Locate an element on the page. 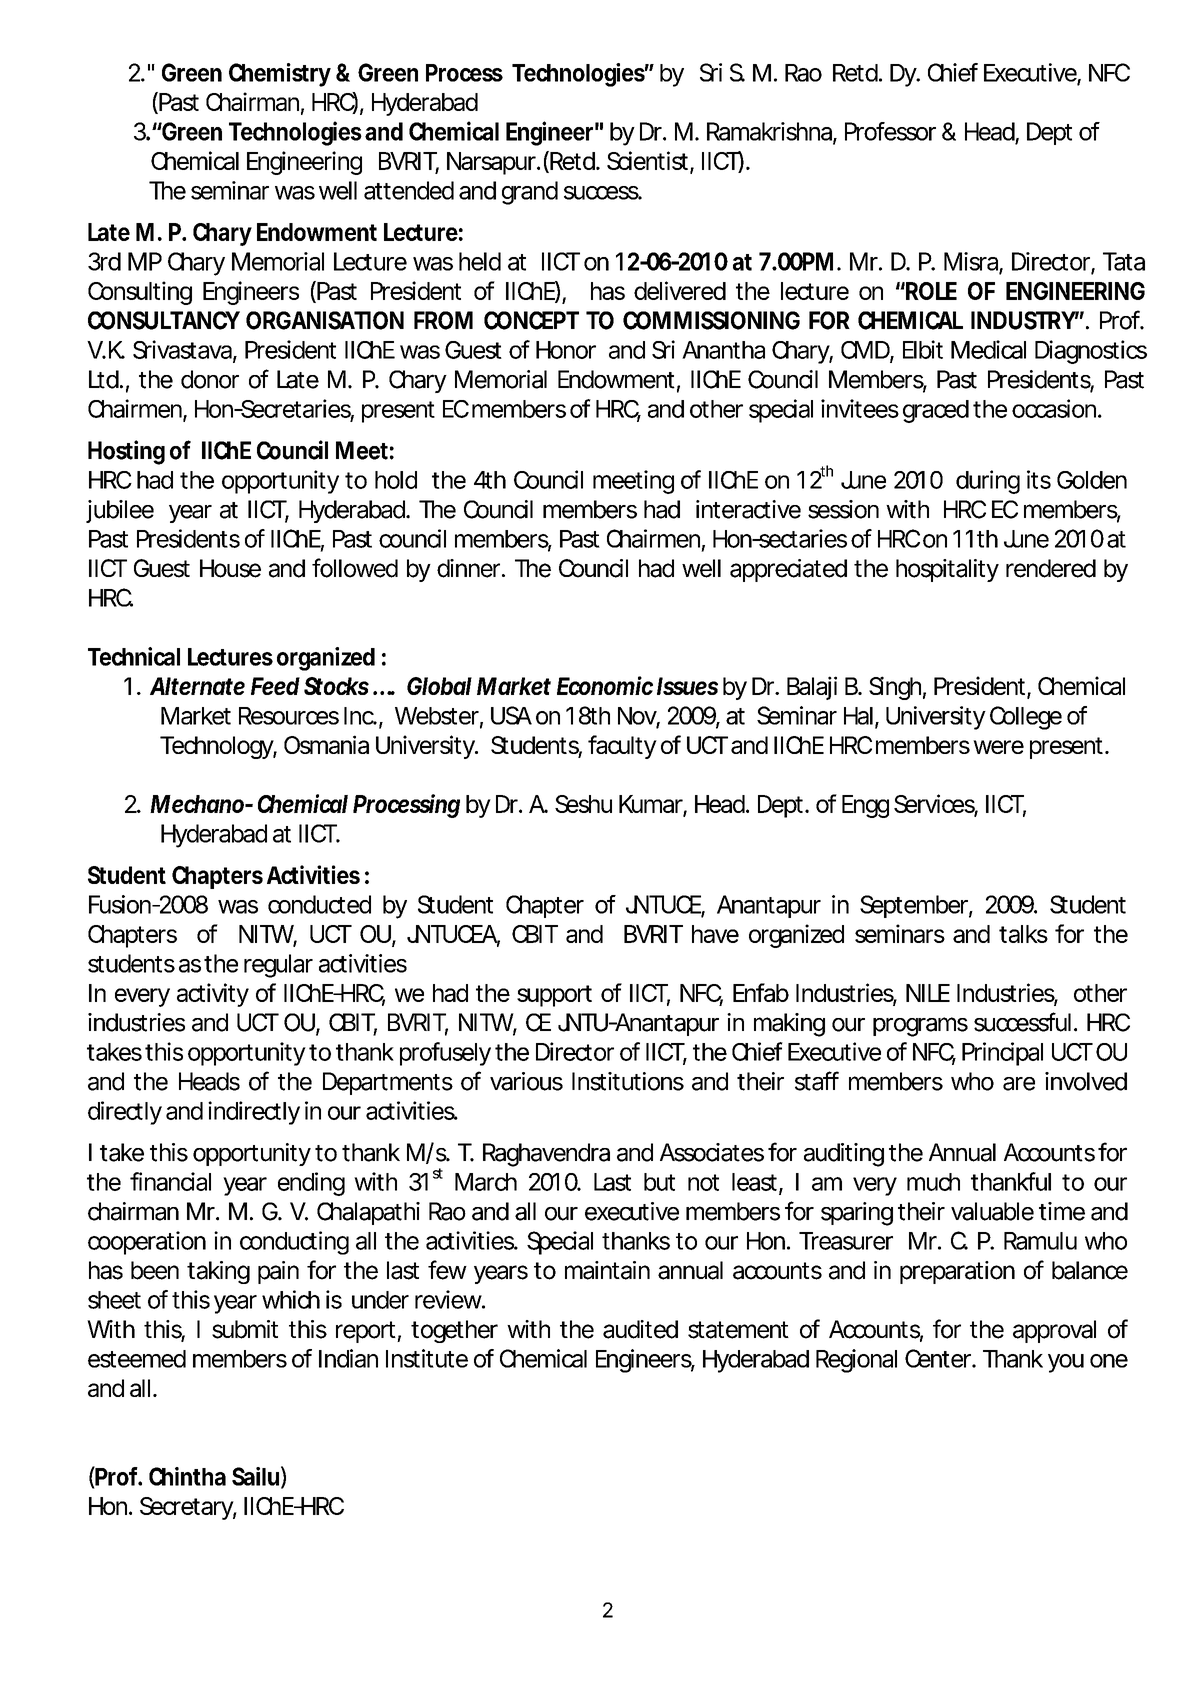 The height and width of the image is (1695, 1198). Principal is located at coordinates (1002, 1054).
